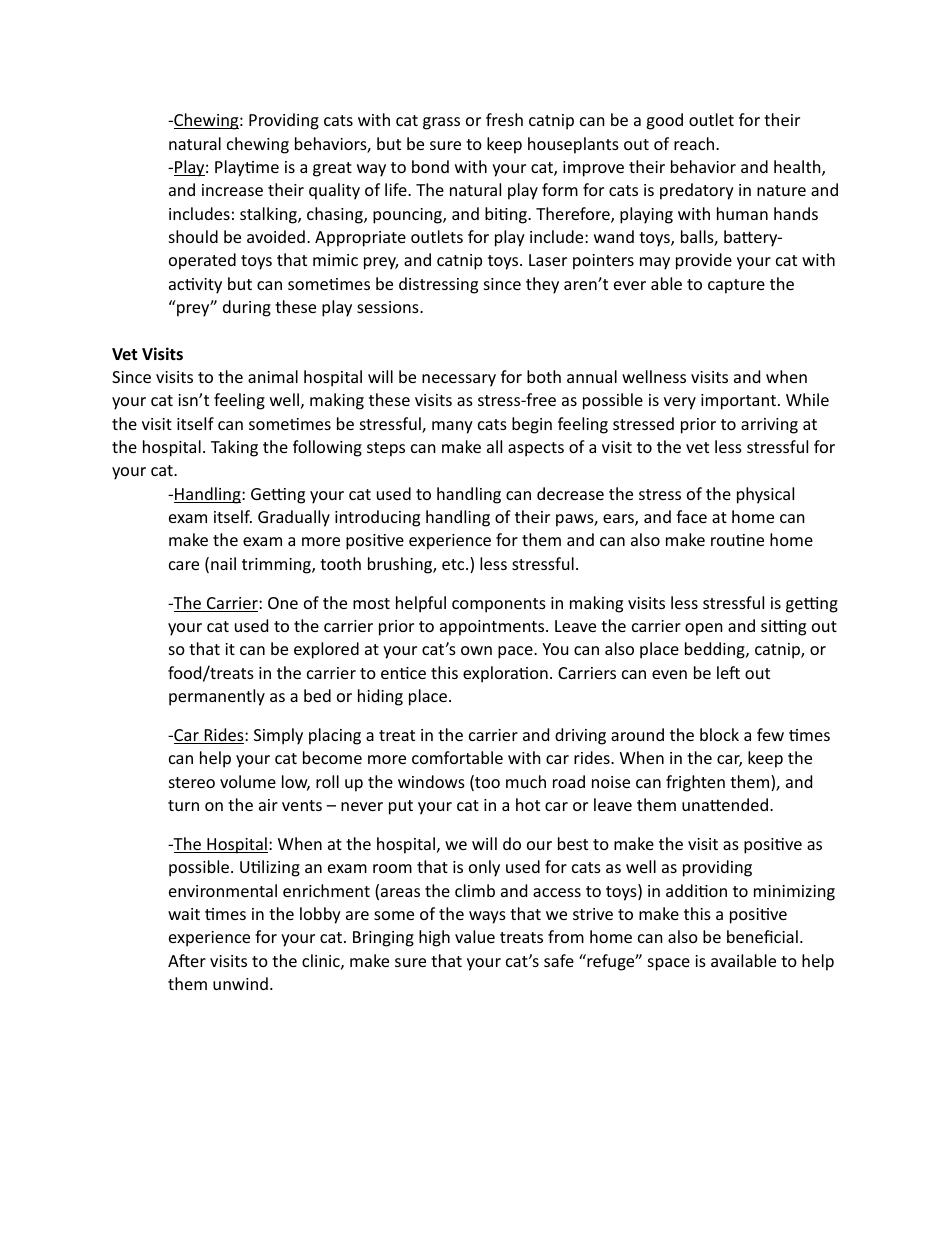 The image size is (952, 1233). What do you see at coordinates (695, 143) in the image?
I see `reach` at bounding box center [695, 143].
